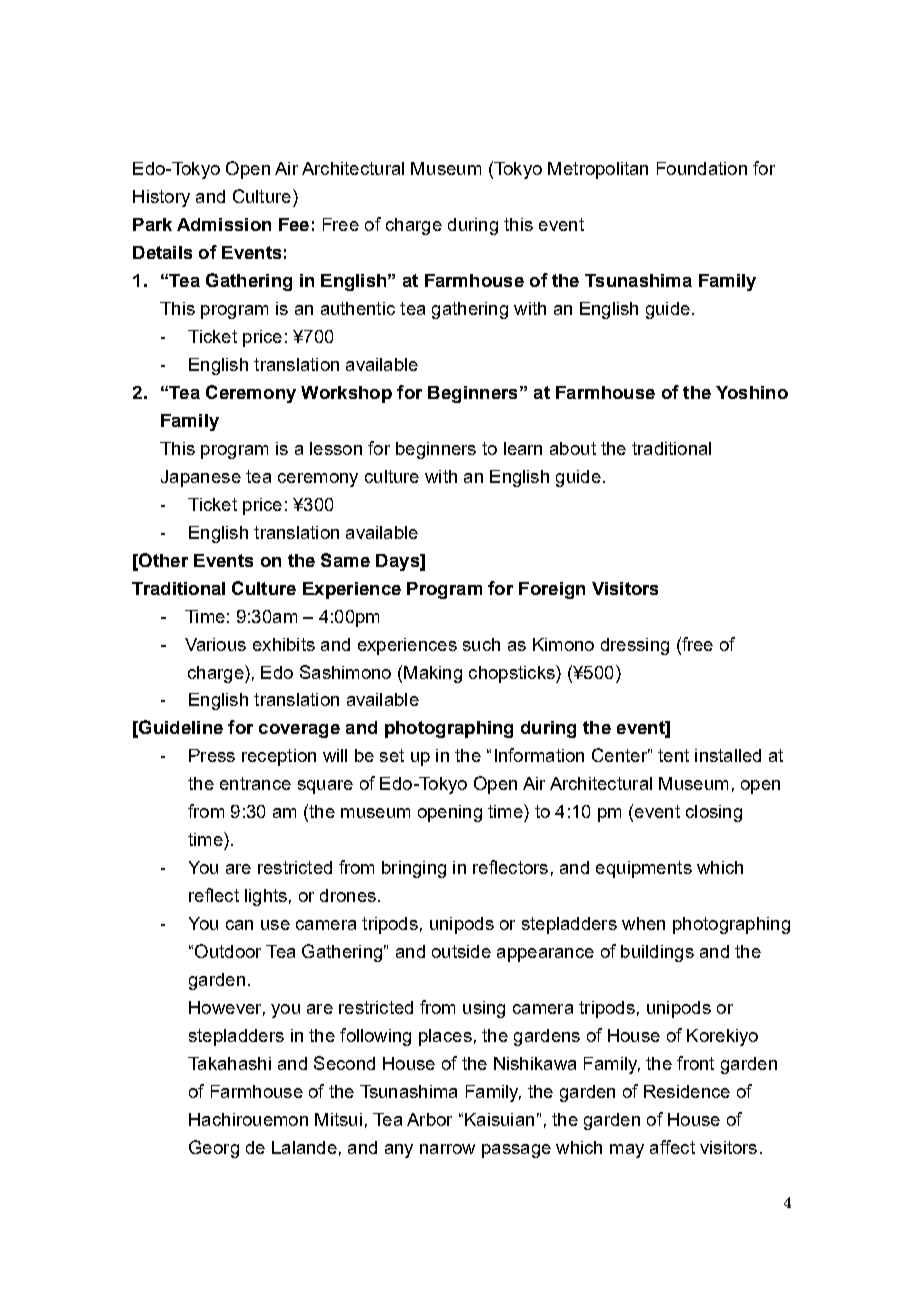  Describe the element at coordinates (224, 224) in the screenshot. I see `Admission` at that location.
